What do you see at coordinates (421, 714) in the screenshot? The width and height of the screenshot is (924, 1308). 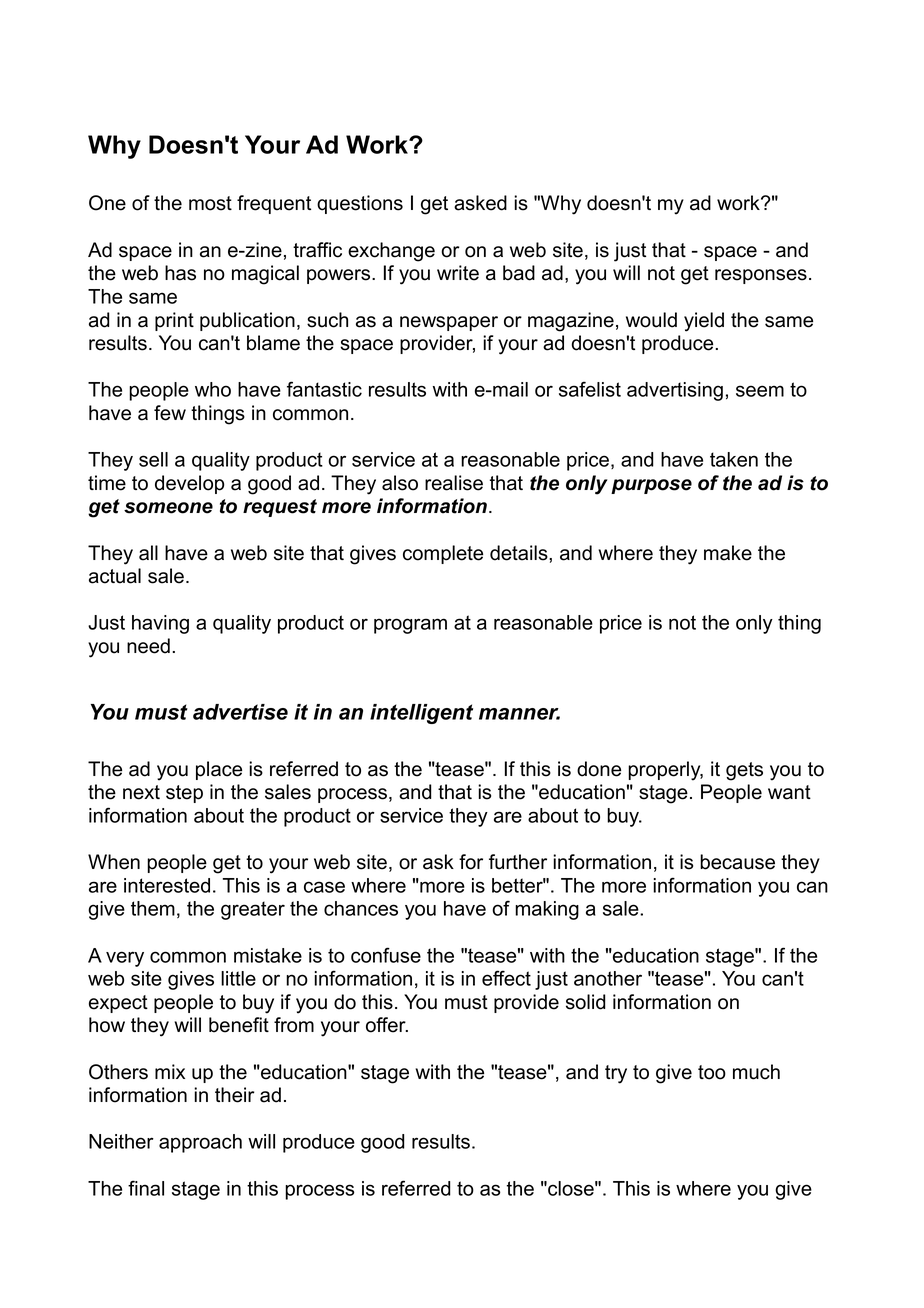 I see `intelligent` at bounding box center [421, 714].
